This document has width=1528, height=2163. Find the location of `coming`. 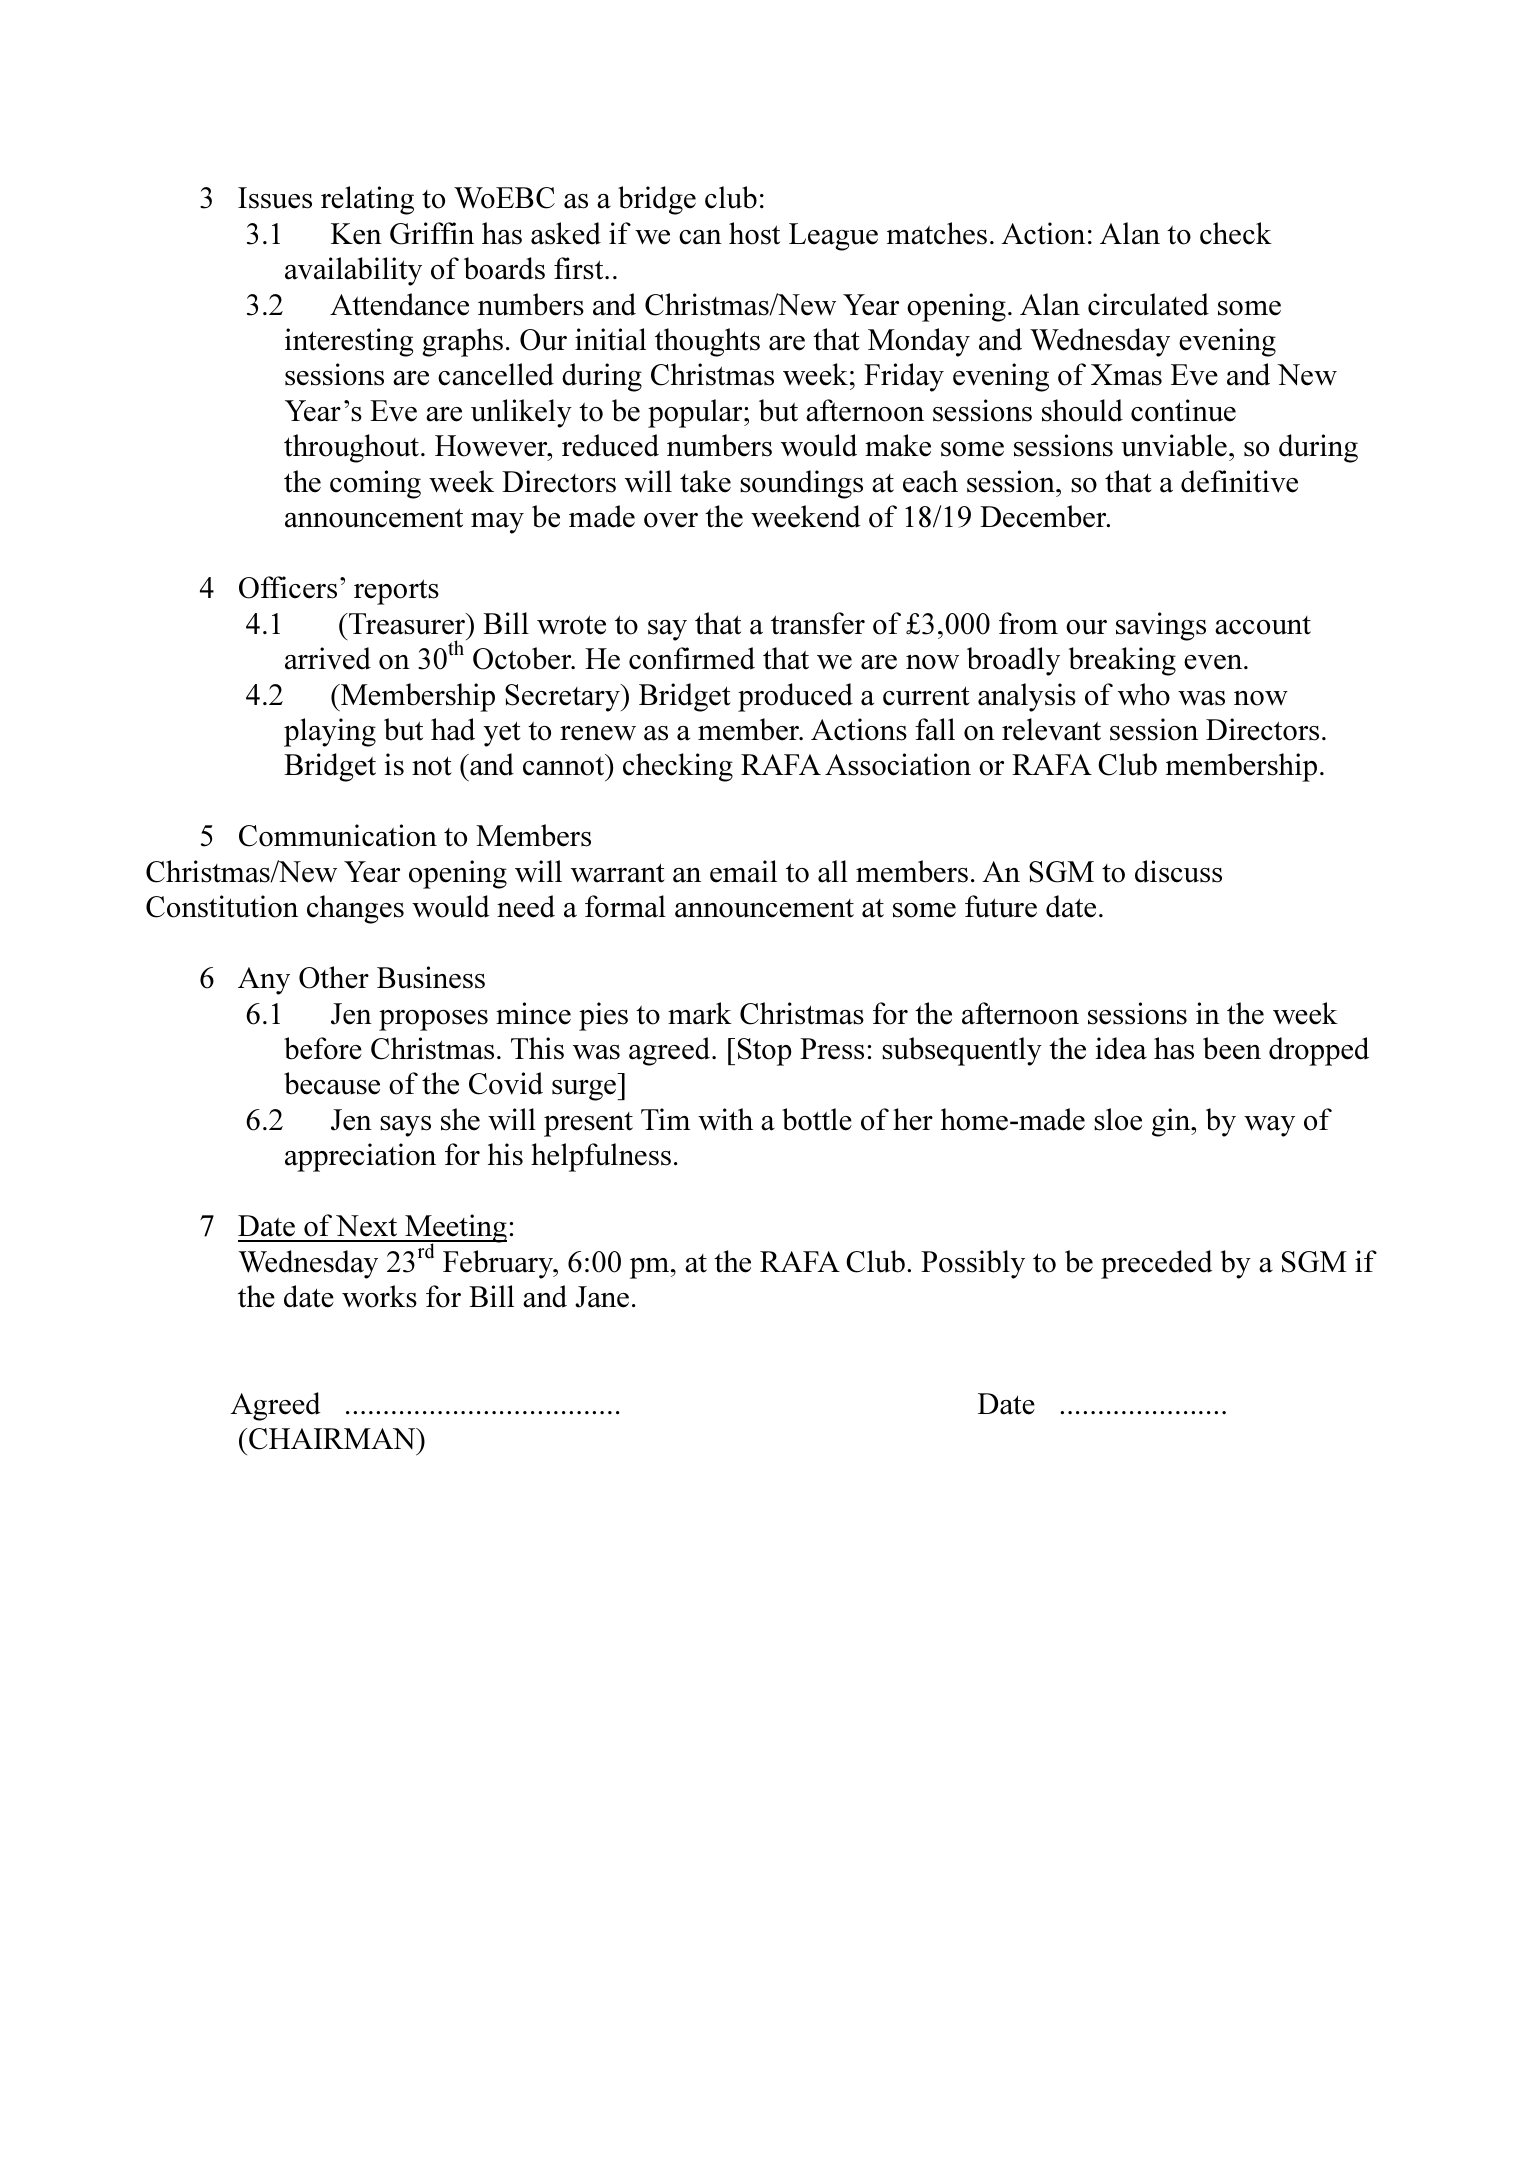

coming is located at coordinates (375, 484).
